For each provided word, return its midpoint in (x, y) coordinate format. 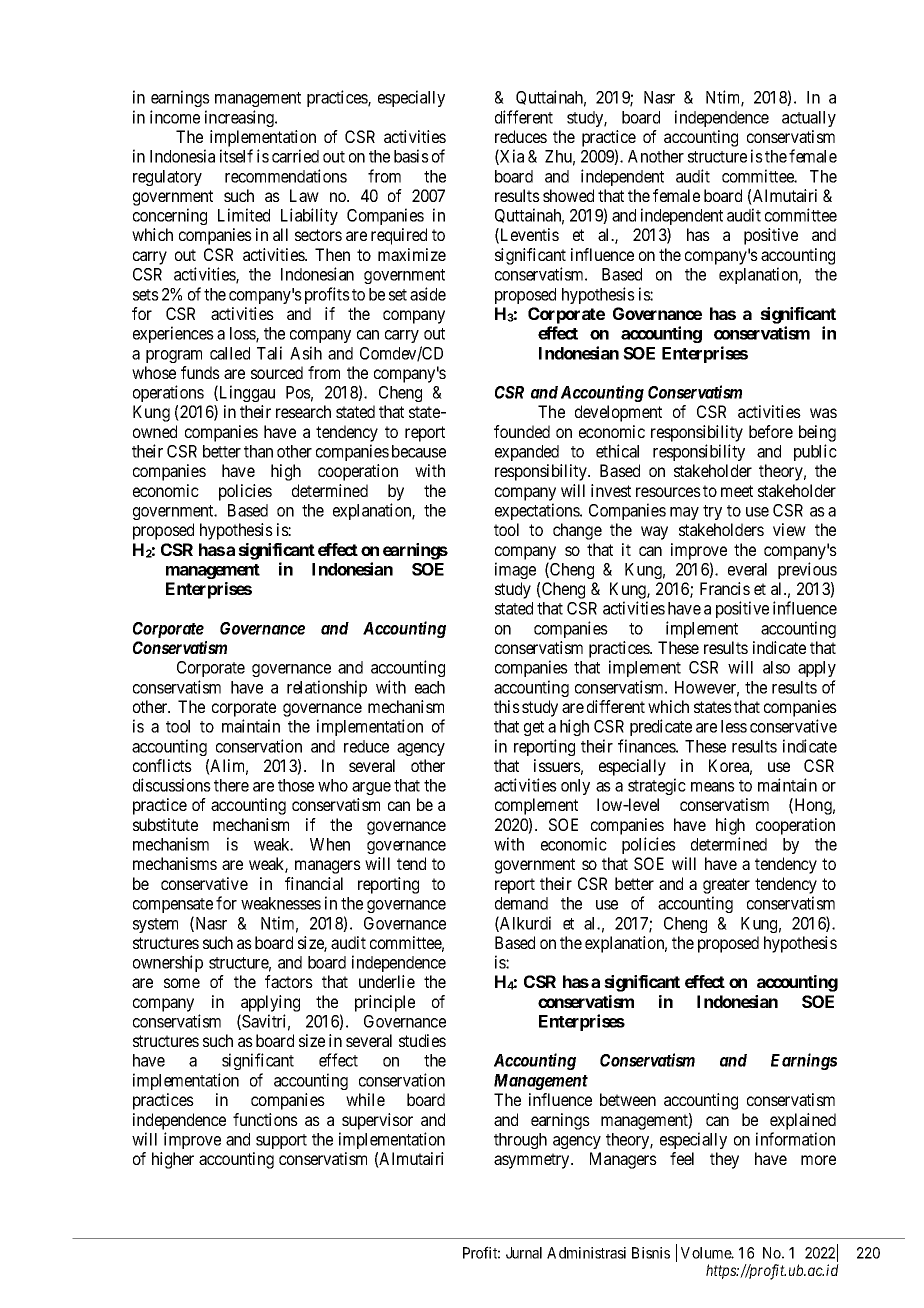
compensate (173, 905)
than (258, 451)
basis (411, 156)
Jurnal (524, 1253)
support (281, 1141)
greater (726, 886)
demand (521, 903)
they (724, 1160)
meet (737, 491)
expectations (538, 511)
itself (236, 156)
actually (809, 119)
